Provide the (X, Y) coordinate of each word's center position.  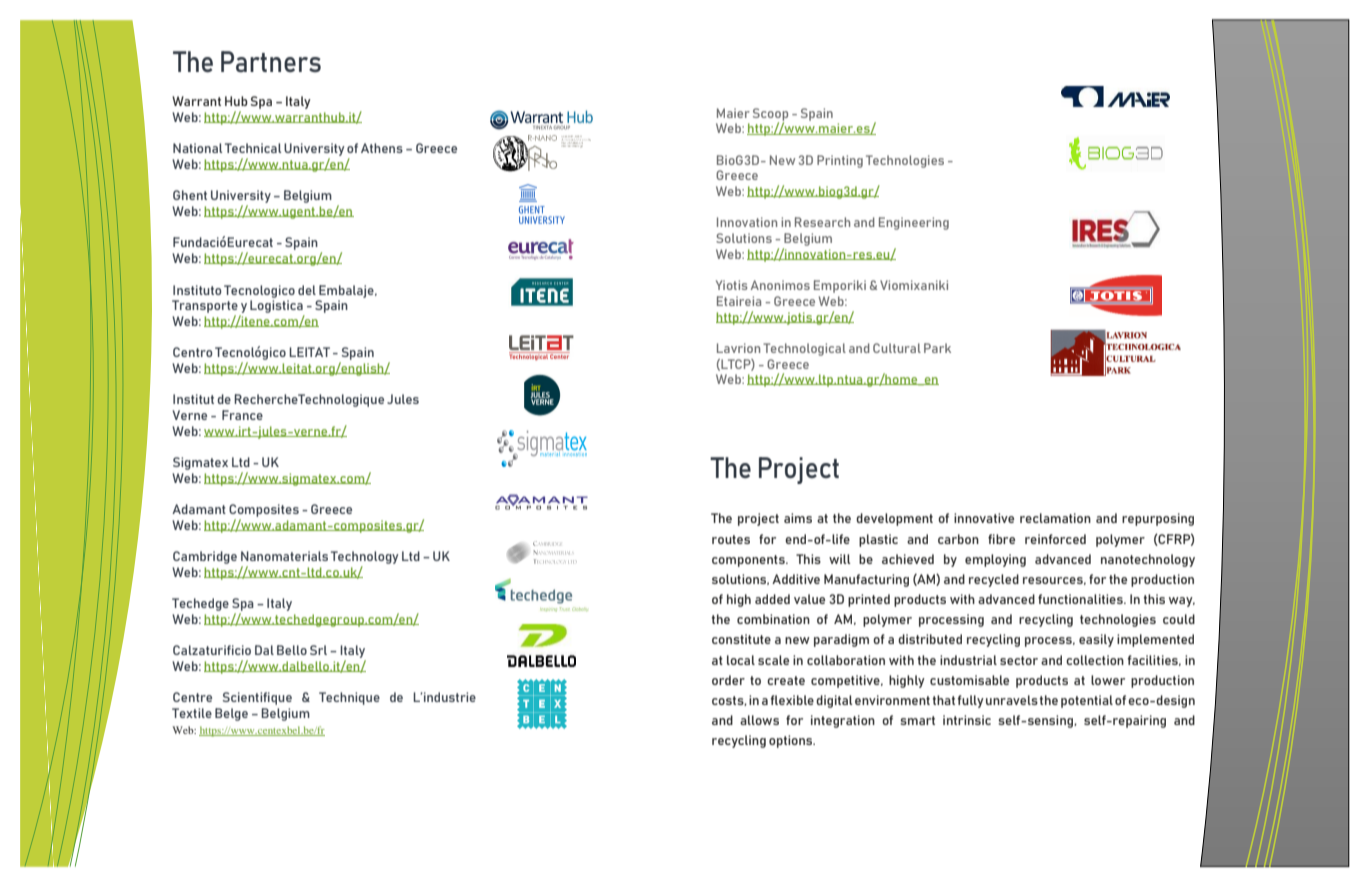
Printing (840, 161)
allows (759, 720)
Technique (349, 698)
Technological (804, 349)
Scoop (770, 115)
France (242, 415)
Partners (271, 61)
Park (937, 348)
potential (1087, 701)
